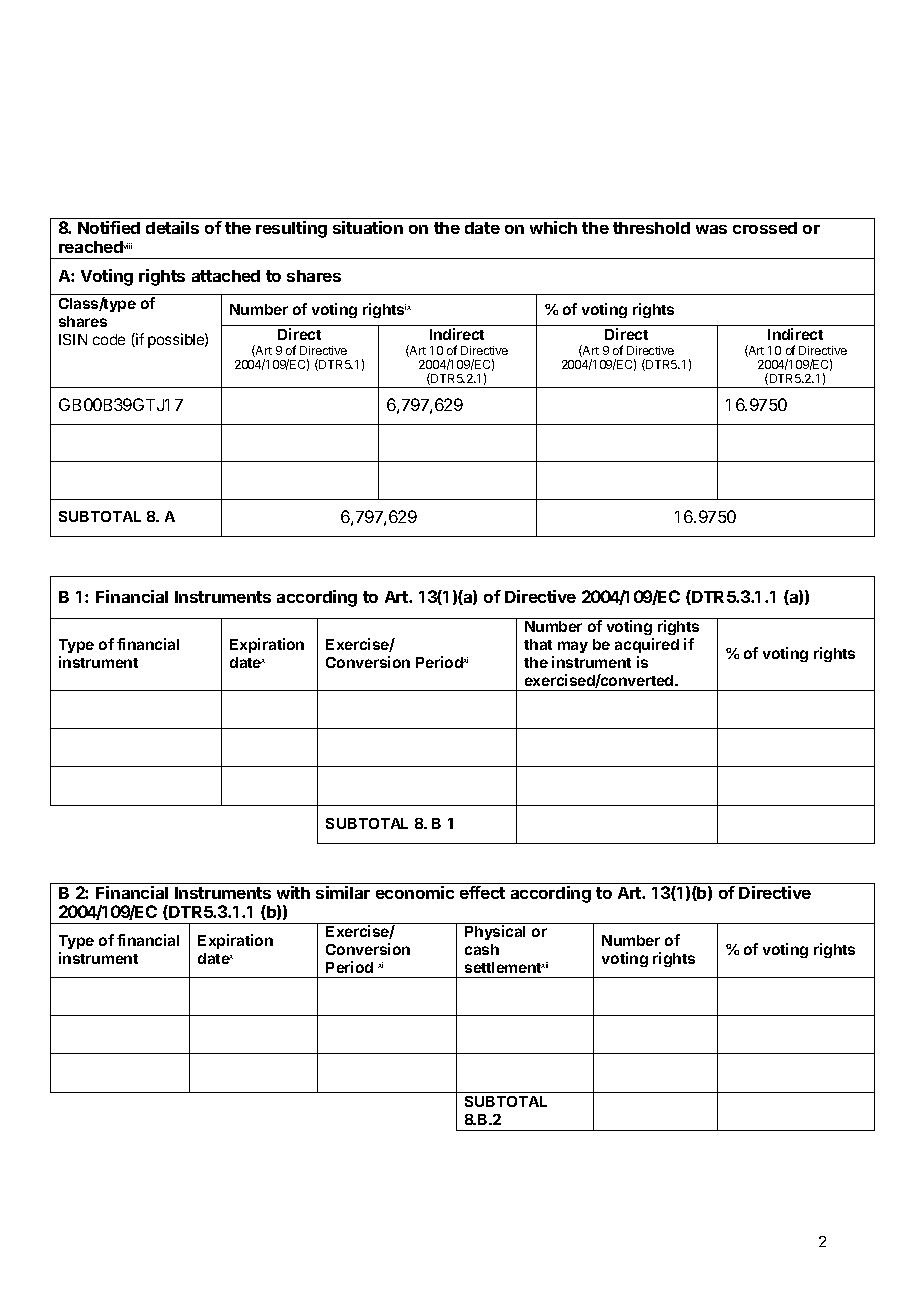 Image resolution: width=924 pixels, height=1308 pixels. I want to click on cash, so click(482, 949).
